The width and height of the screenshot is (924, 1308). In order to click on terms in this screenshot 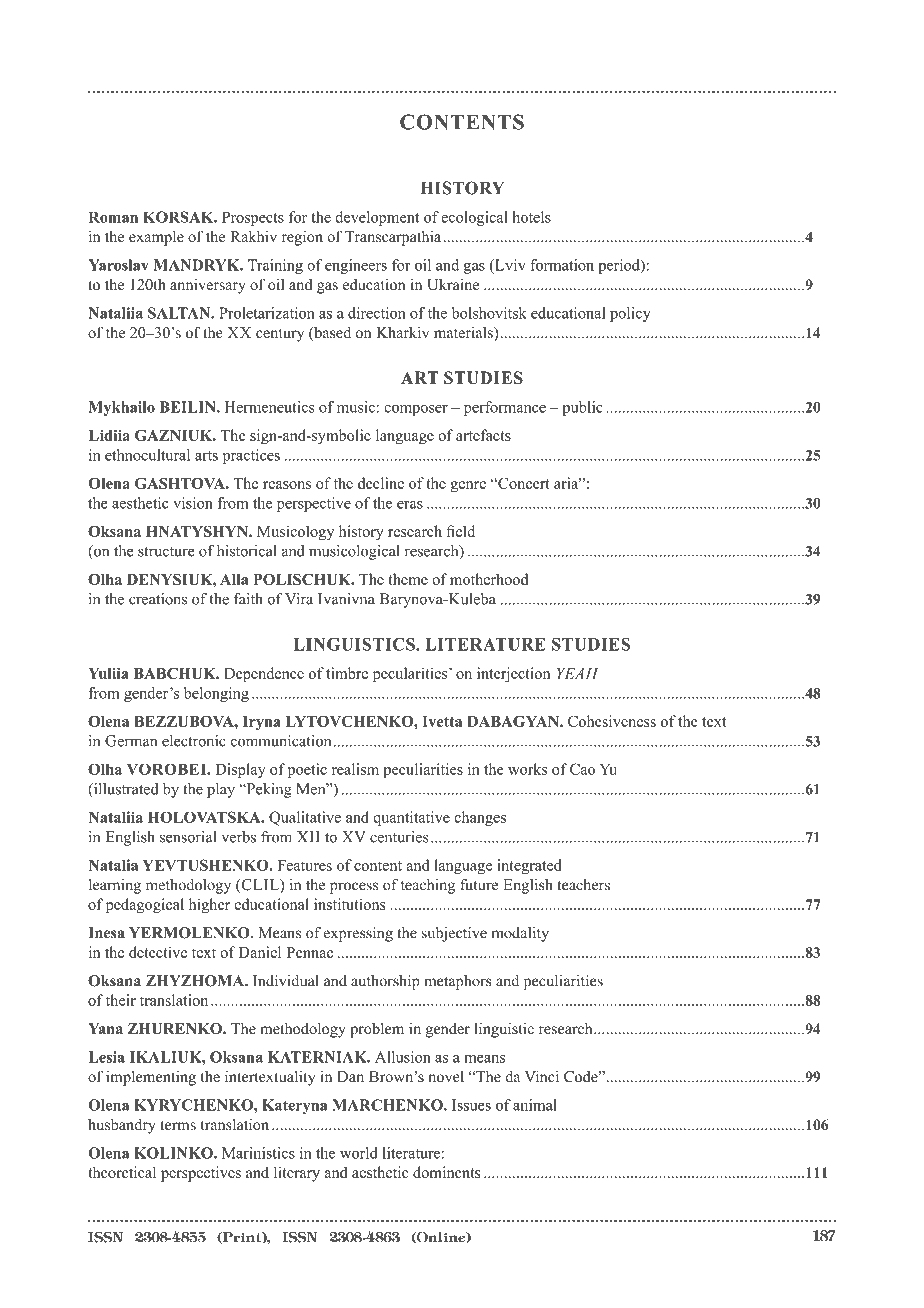, I will do `click(178, 1125)`.
